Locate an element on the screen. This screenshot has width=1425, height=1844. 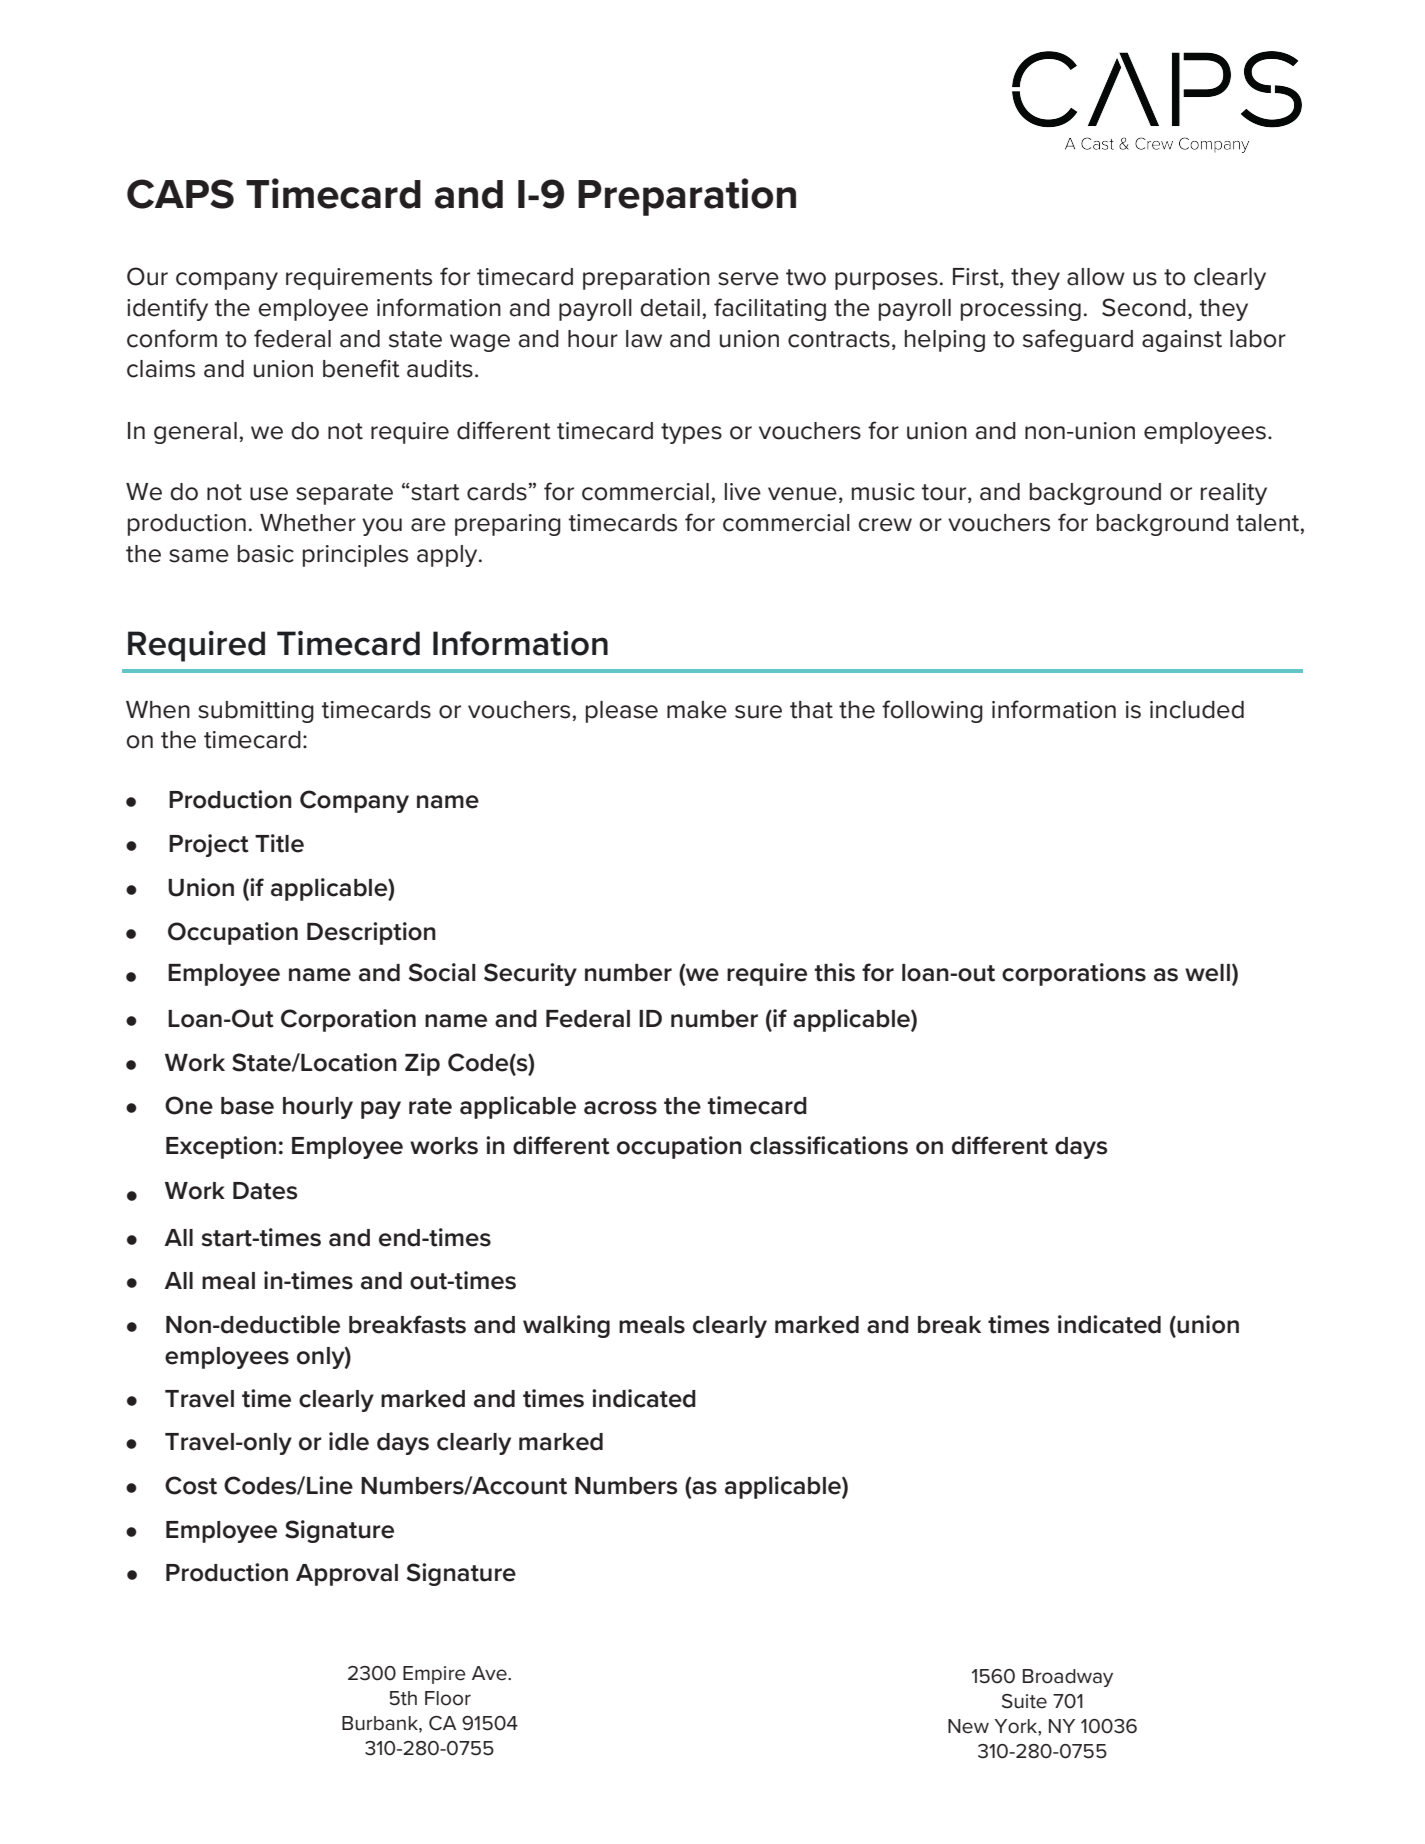
Floor is located at coordinates (448, 1698).
